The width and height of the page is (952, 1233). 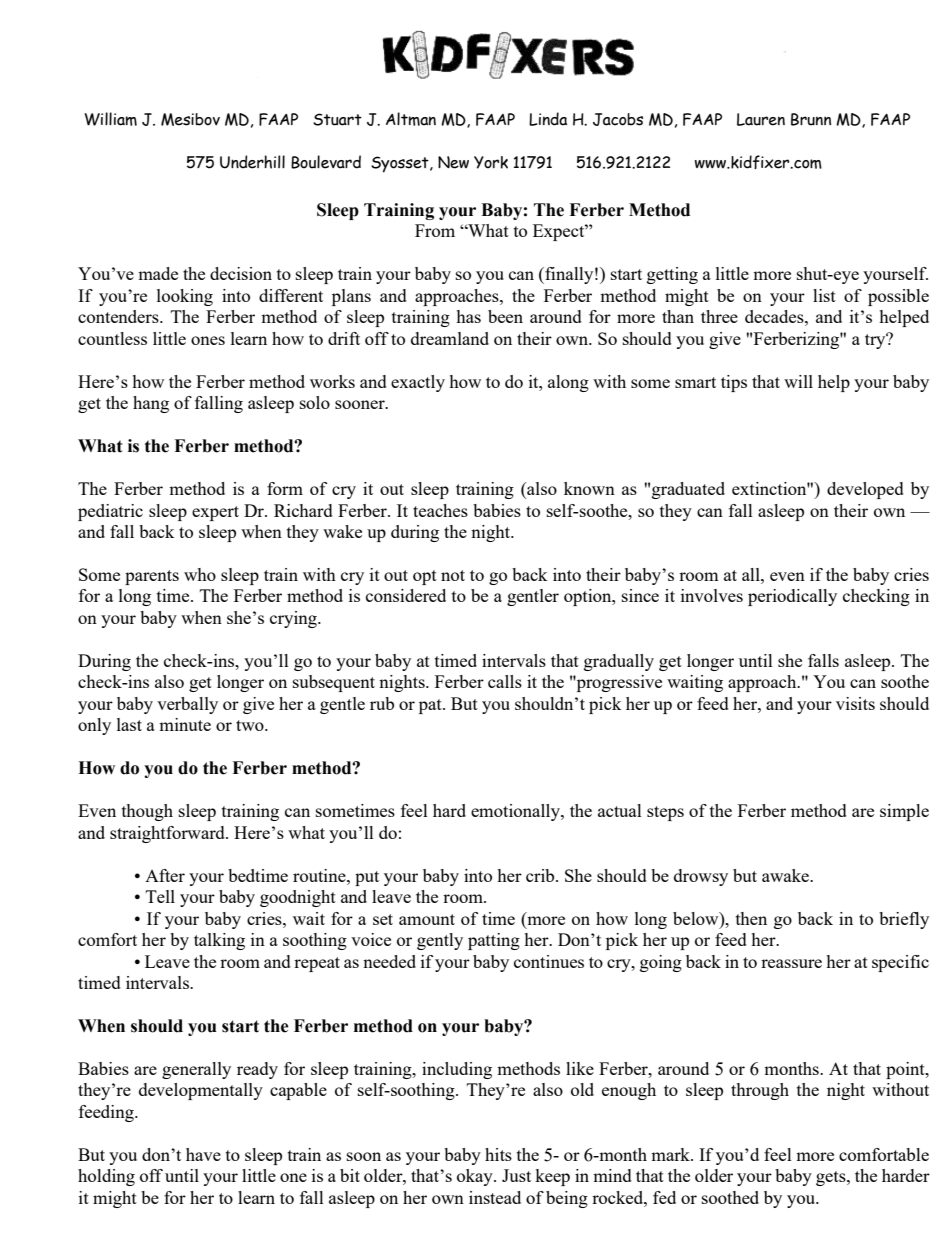 I want to click on Brunn, so click(x=811, y=119).
